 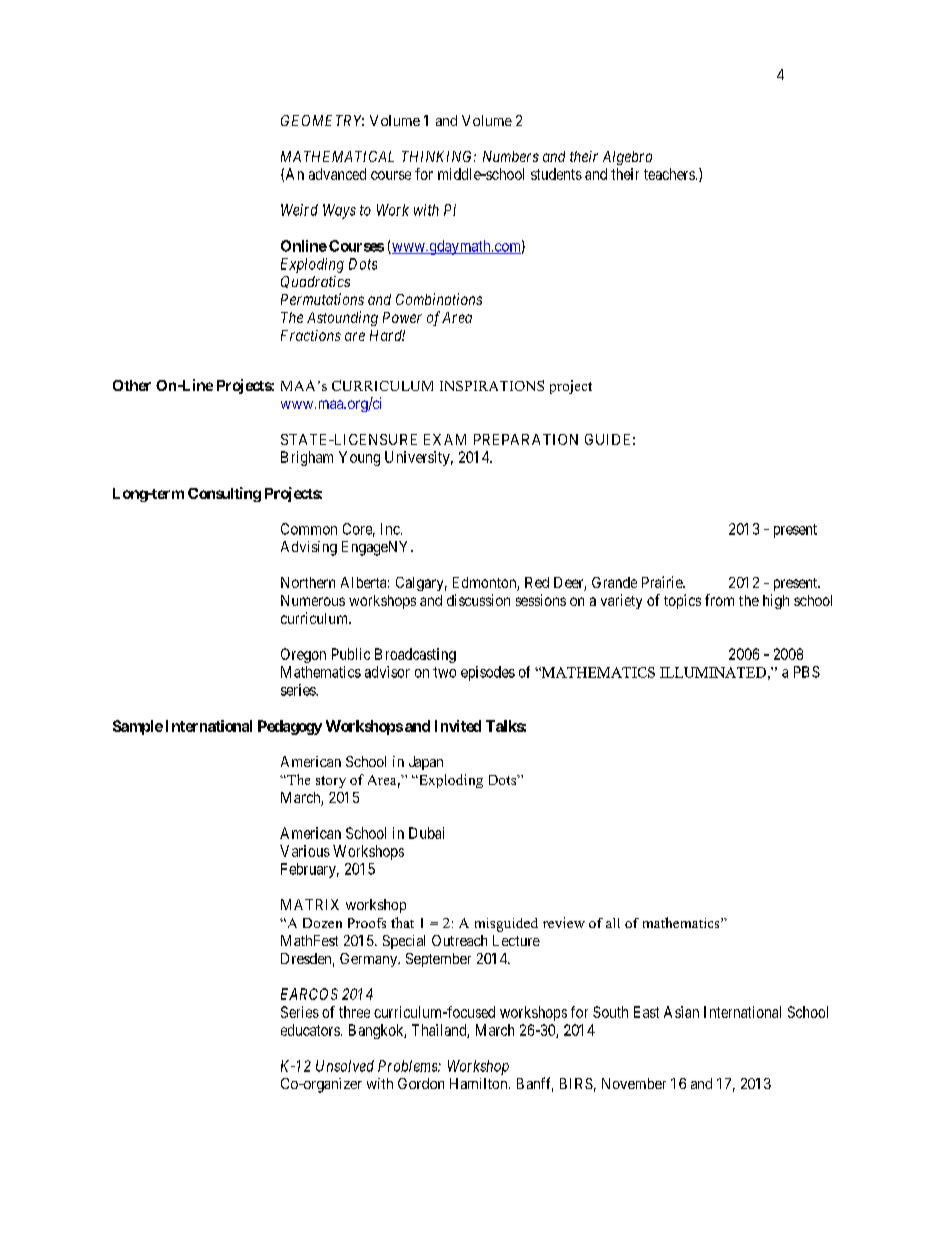 I want to click on Other, so click(x=132, y=385).
